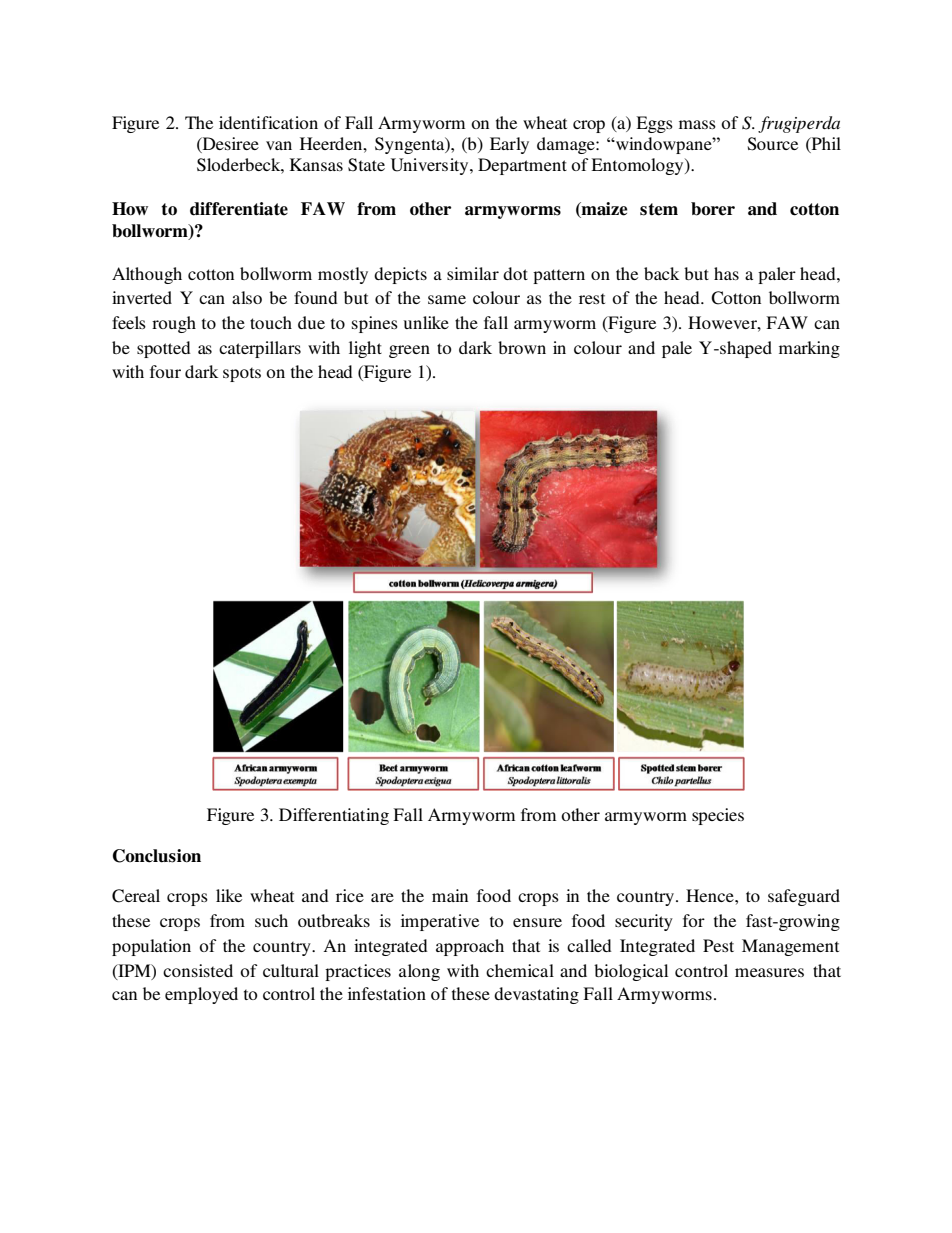  What do you see at coordinates (198, 970) in the page?
I see `consisted` at bounding box center [198, 970].
